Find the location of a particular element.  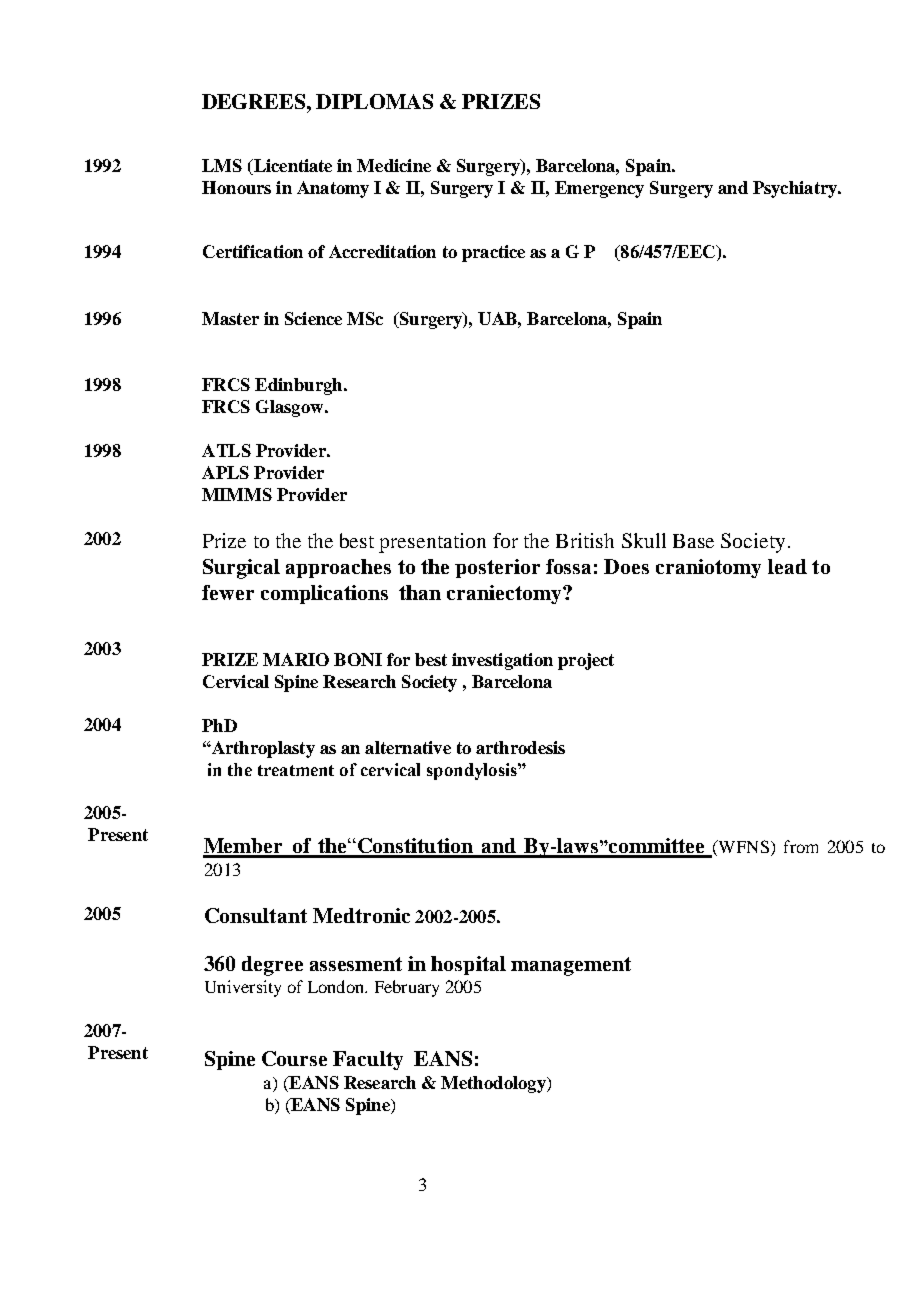

project is located at coordinates (586, 661).
